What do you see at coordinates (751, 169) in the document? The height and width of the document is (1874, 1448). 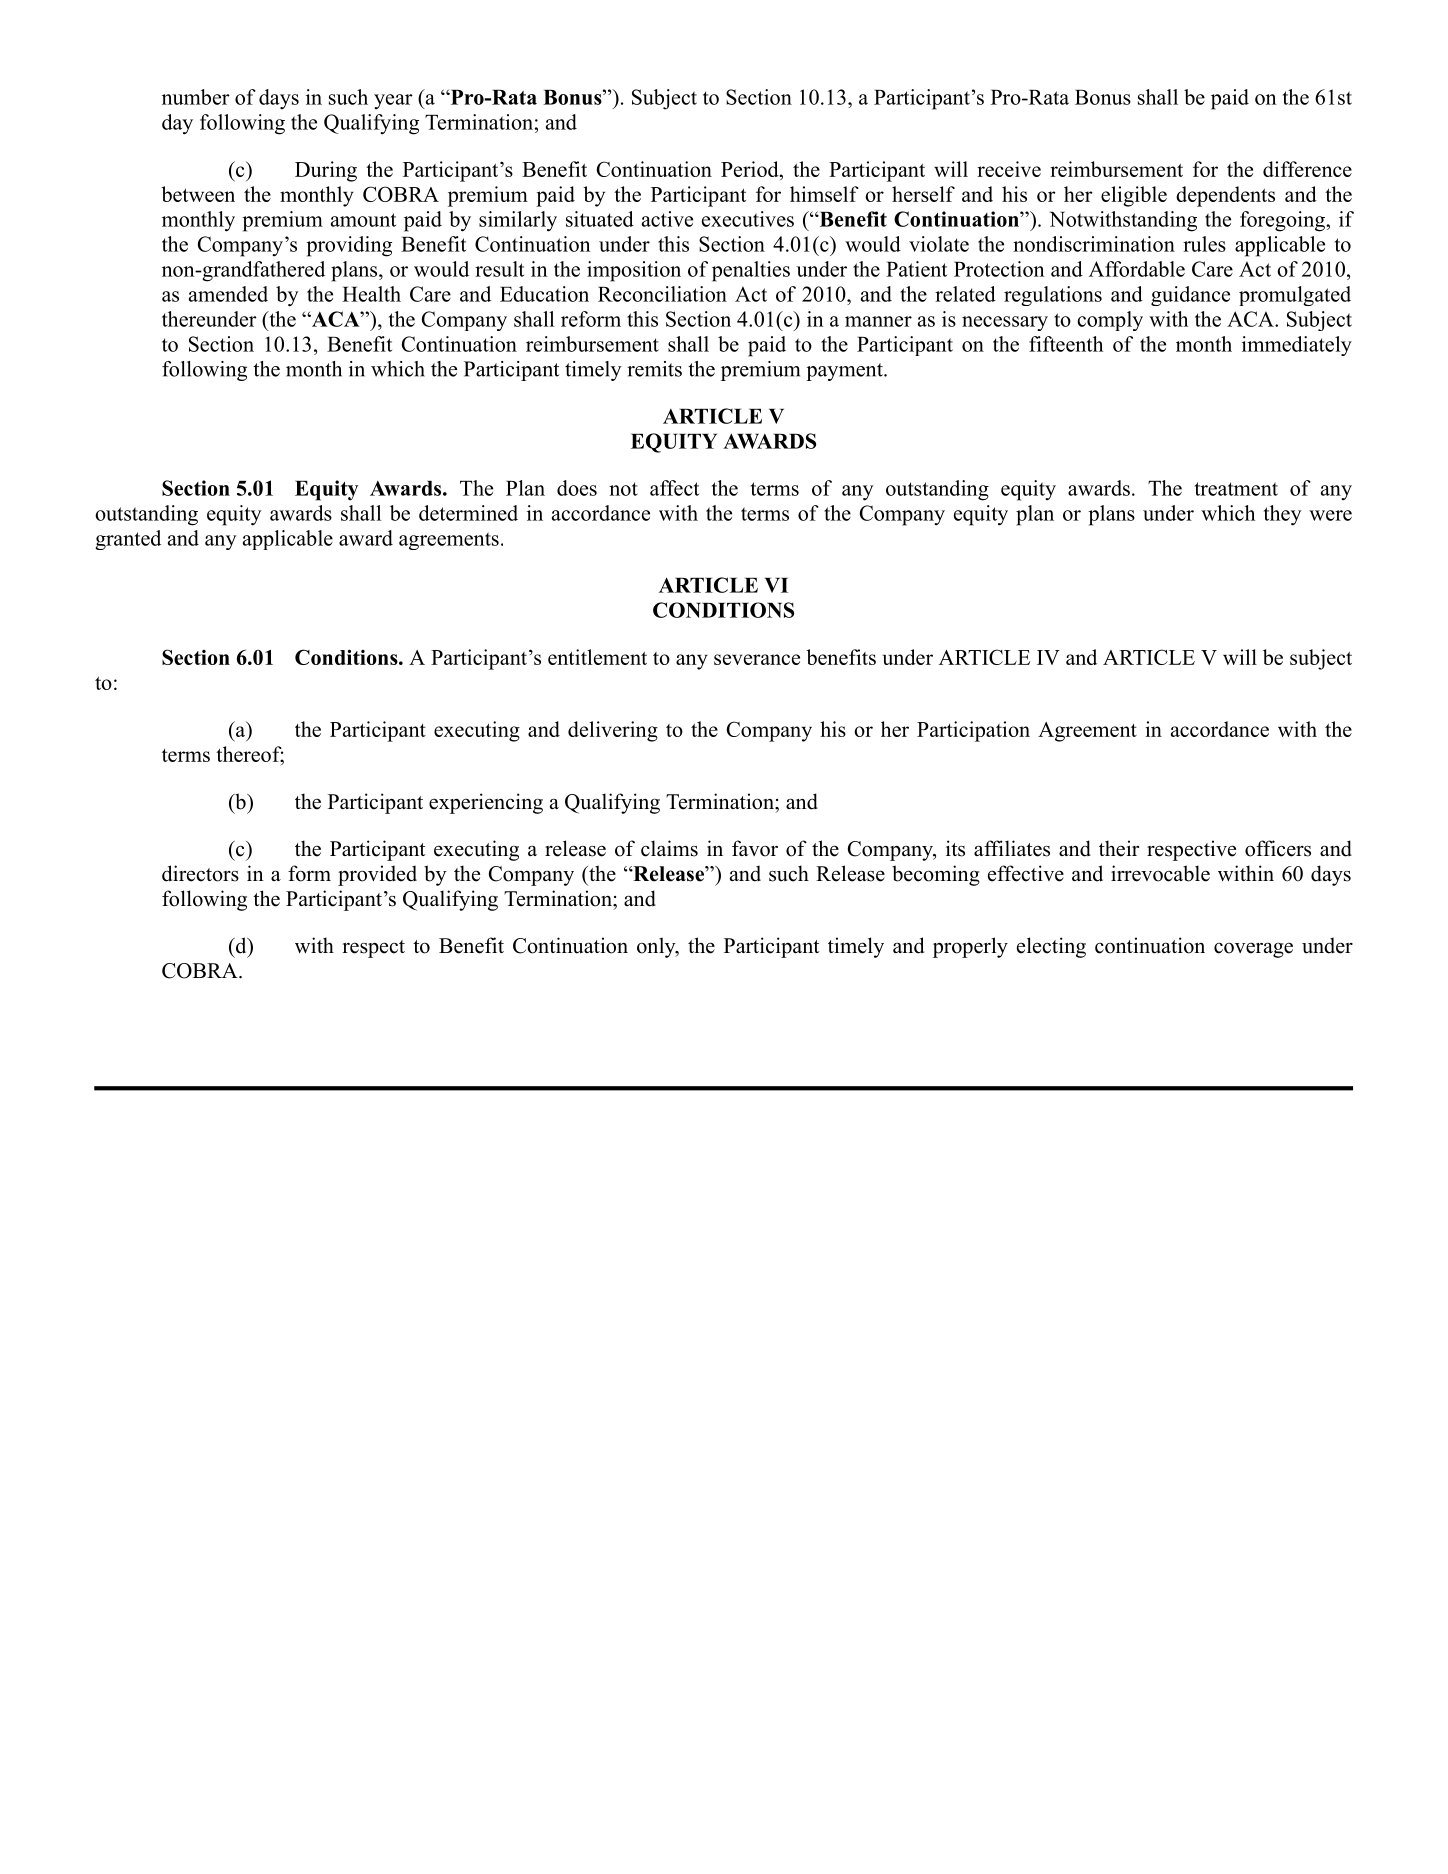 I see `Period` at bounding box center [751, 169].
